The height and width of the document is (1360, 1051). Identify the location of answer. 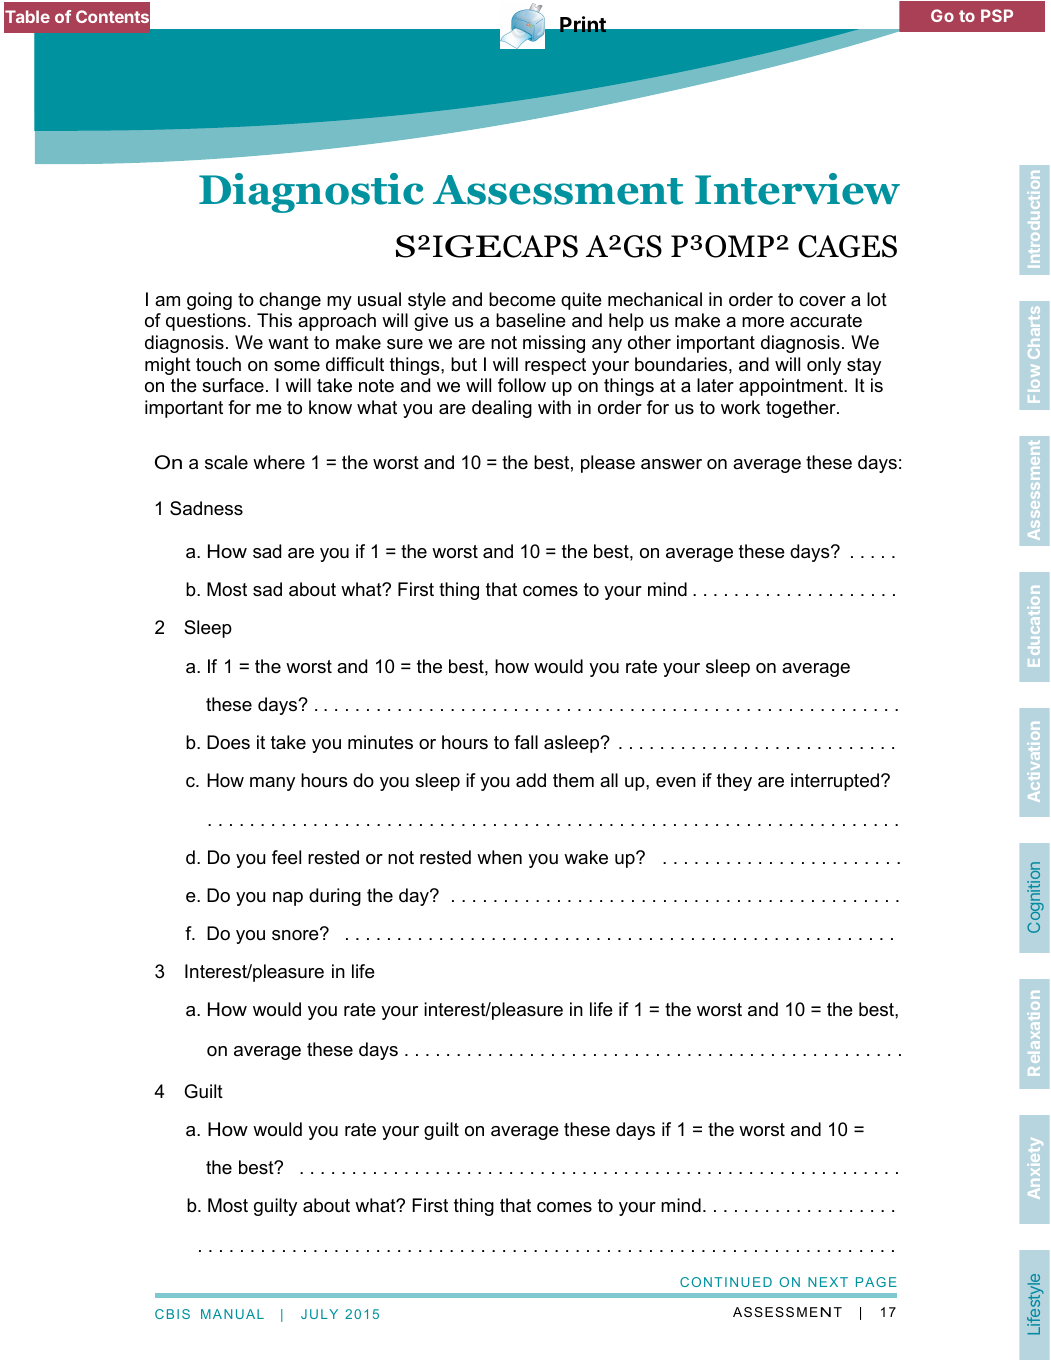
(671, 464).
